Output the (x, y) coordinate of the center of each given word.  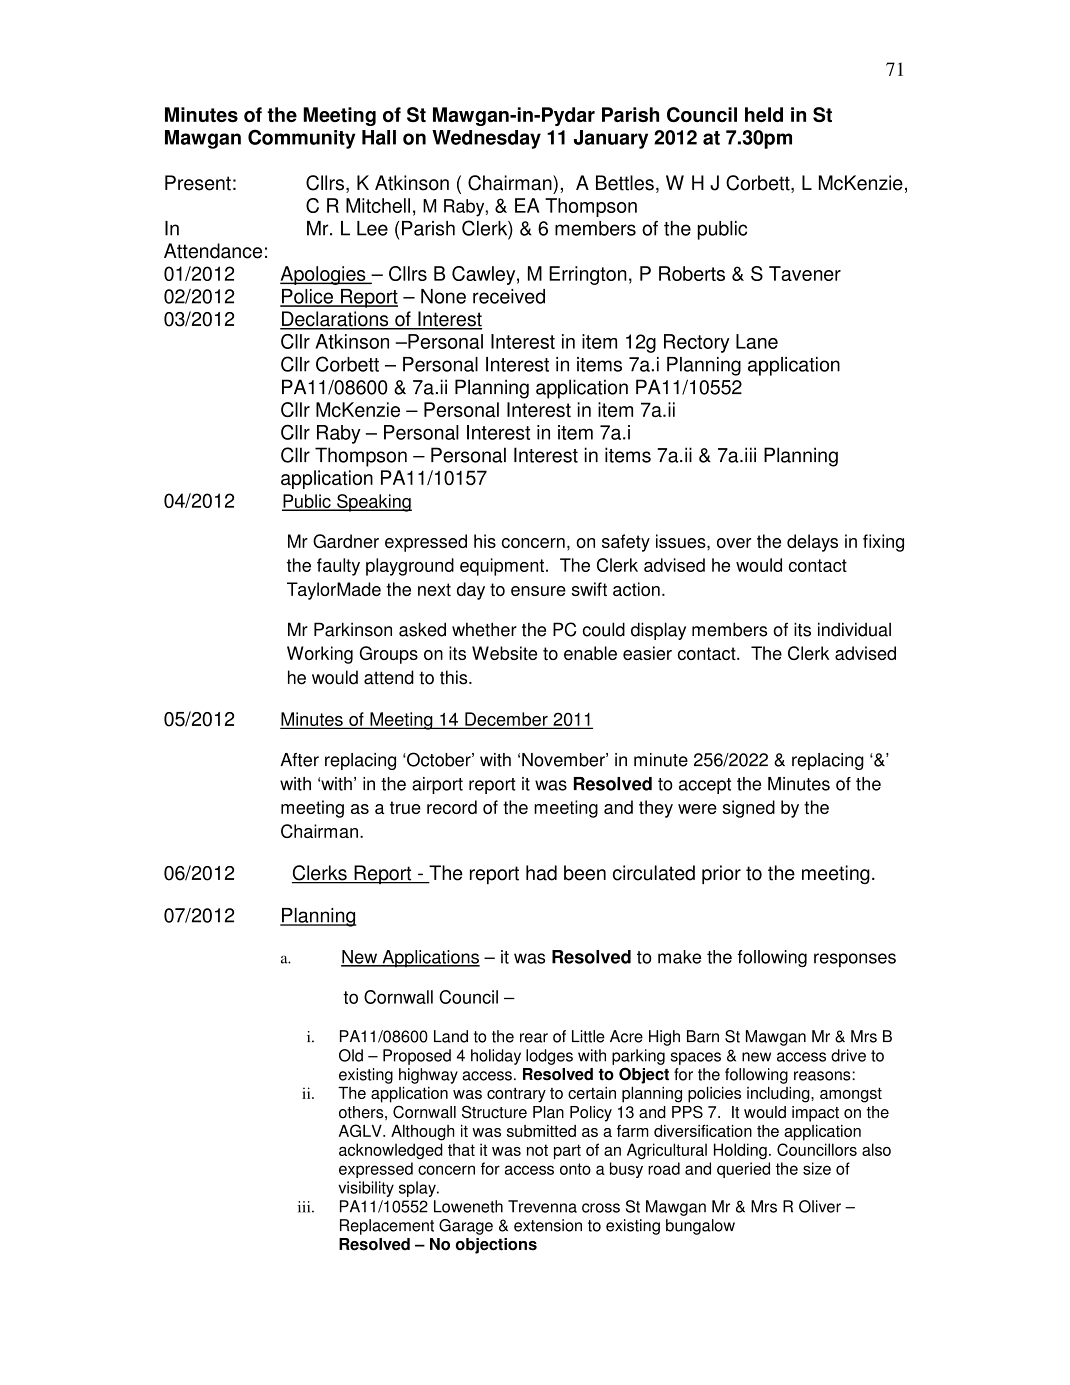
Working (320, 655)
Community (302, 139)
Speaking (373, 503)
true (405, 807)
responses (855, 960)
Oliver (820, 1206)
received (509, 296)
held (764, 114)
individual (854, 629)
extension (548, 1225)
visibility (366, 1189)
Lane (757, 341)
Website (504, 653)
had (541, 873)
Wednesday (486, 139)
